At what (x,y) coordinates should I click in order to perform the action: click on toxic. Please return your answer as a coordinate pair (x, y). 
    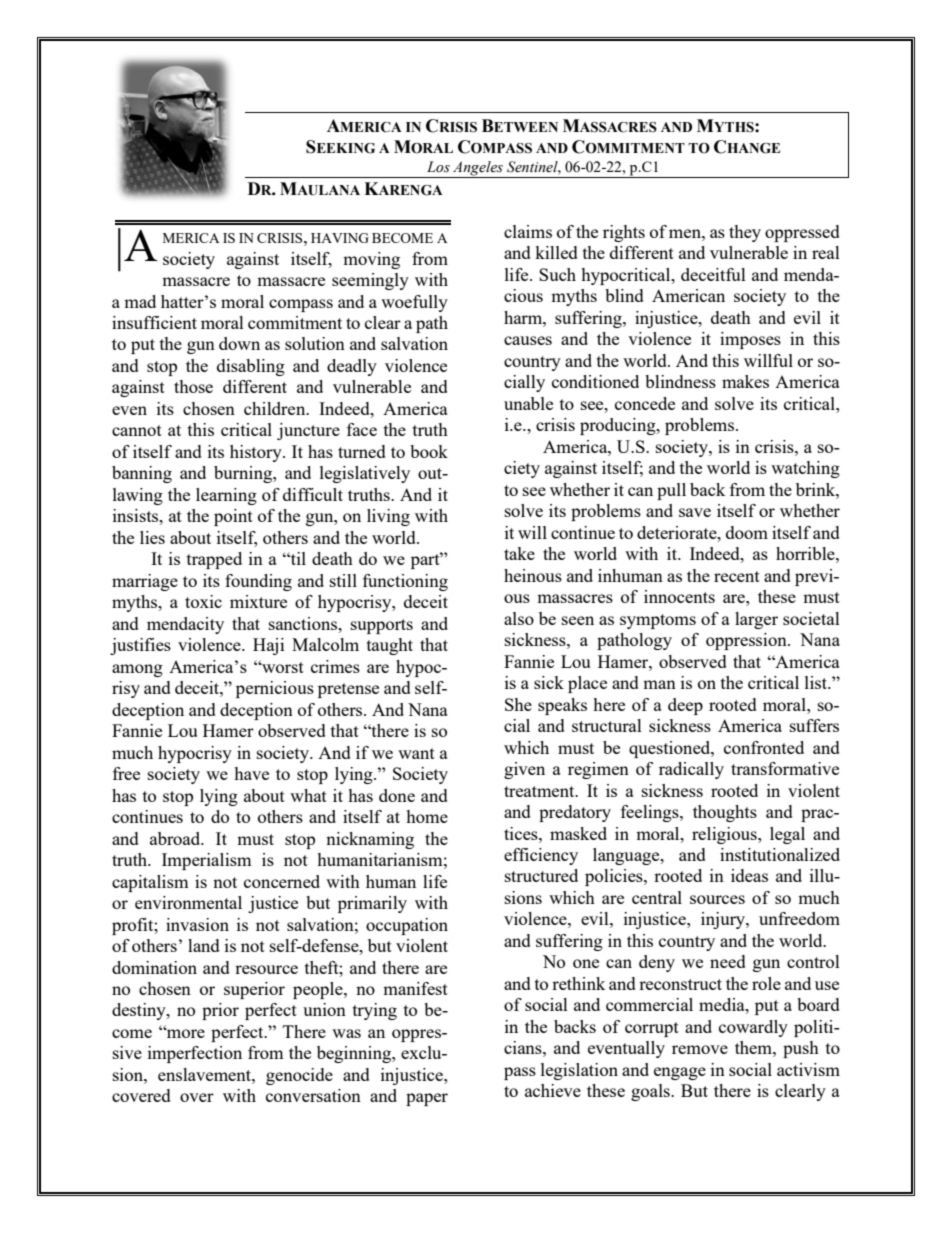
    Looking at the image, I should click on (203, 601).
